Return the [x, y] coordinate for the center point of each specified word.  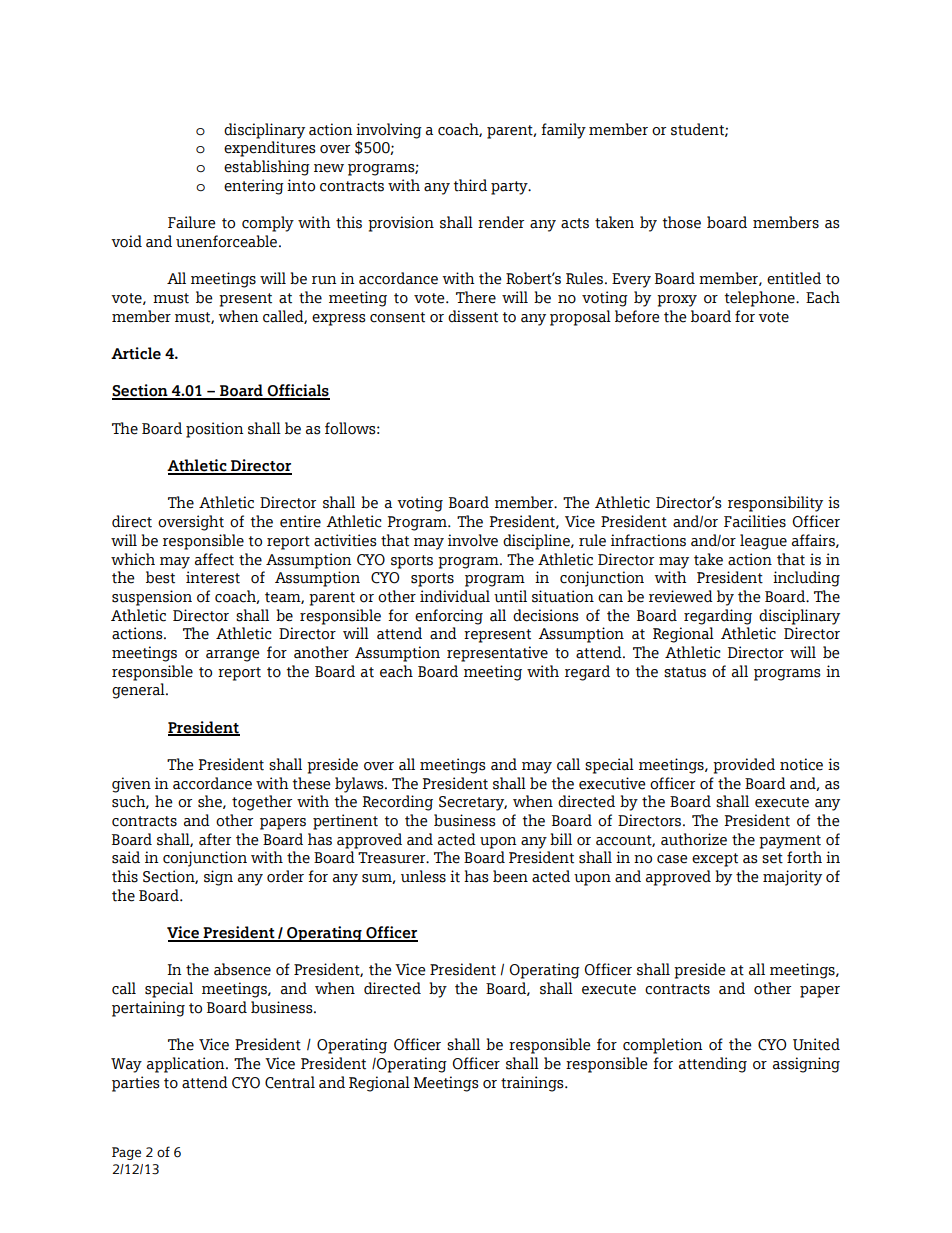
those [681, 222]
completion [663, 1046]
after [215, 839]
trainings [533, 1084]
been [510, 876]
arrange [233, 656]
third [470, 185]
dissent [473, 316]
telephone [760, 299]
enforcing [449, 617]
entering [254, 187]
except [715, 860]
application [187, 1065]
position [215, 430]
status [685, 672]
